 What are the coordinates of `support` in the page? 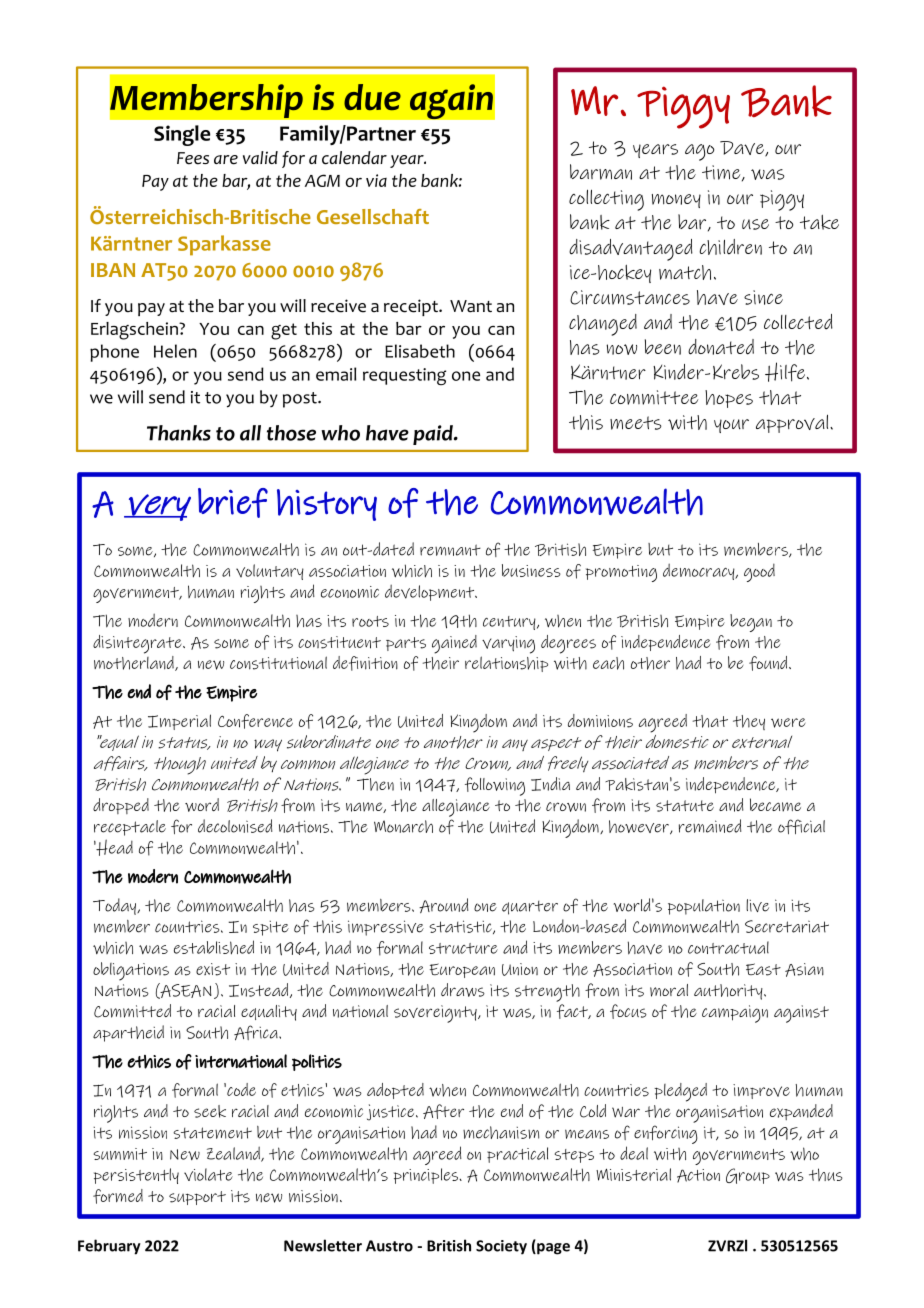 It's located at (197, 1198).
